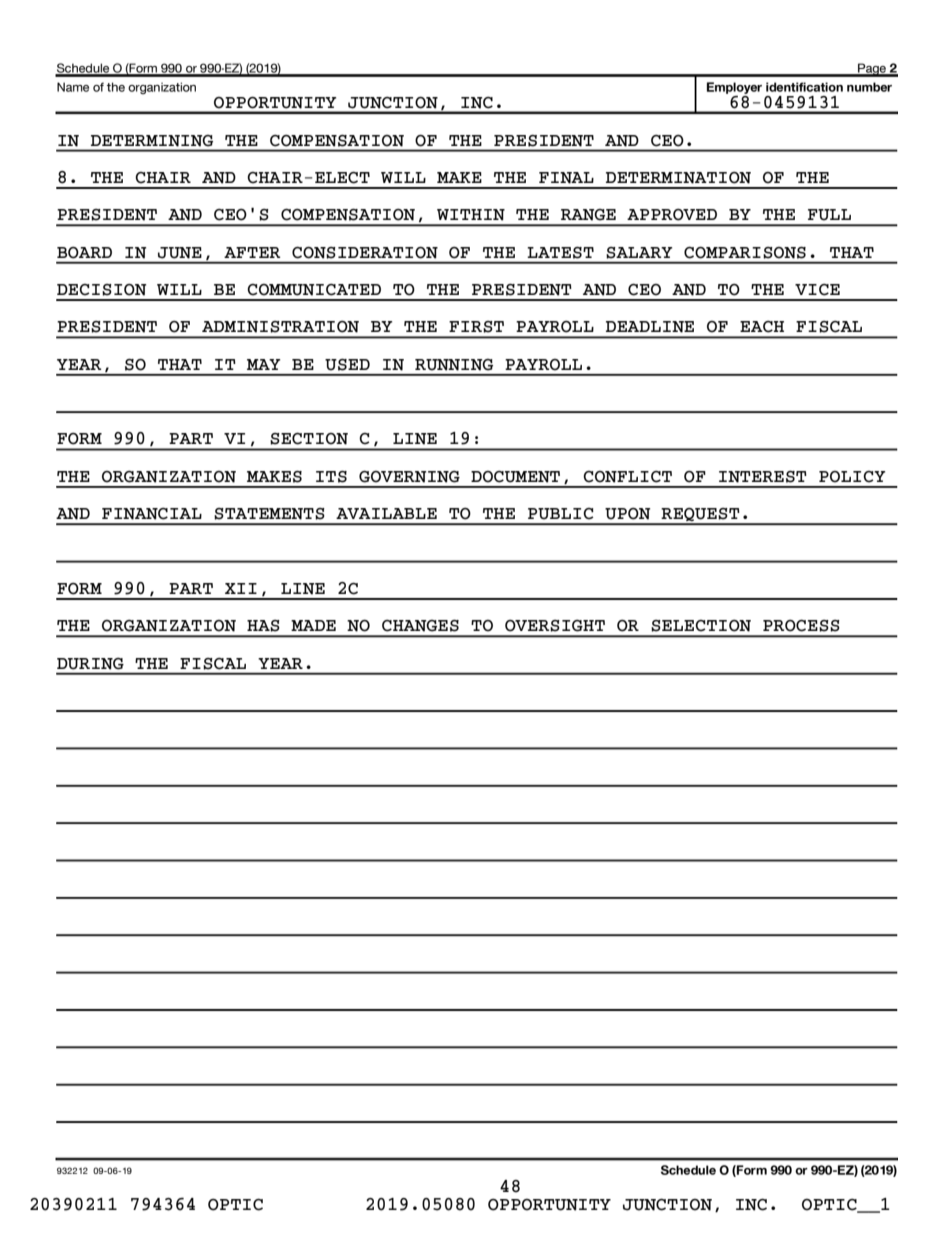 The height and width of the screenshot is (1233, 952). Describe the element at coordinates (420, 626) in the screenshot. I see `CHANGES` at that location.
